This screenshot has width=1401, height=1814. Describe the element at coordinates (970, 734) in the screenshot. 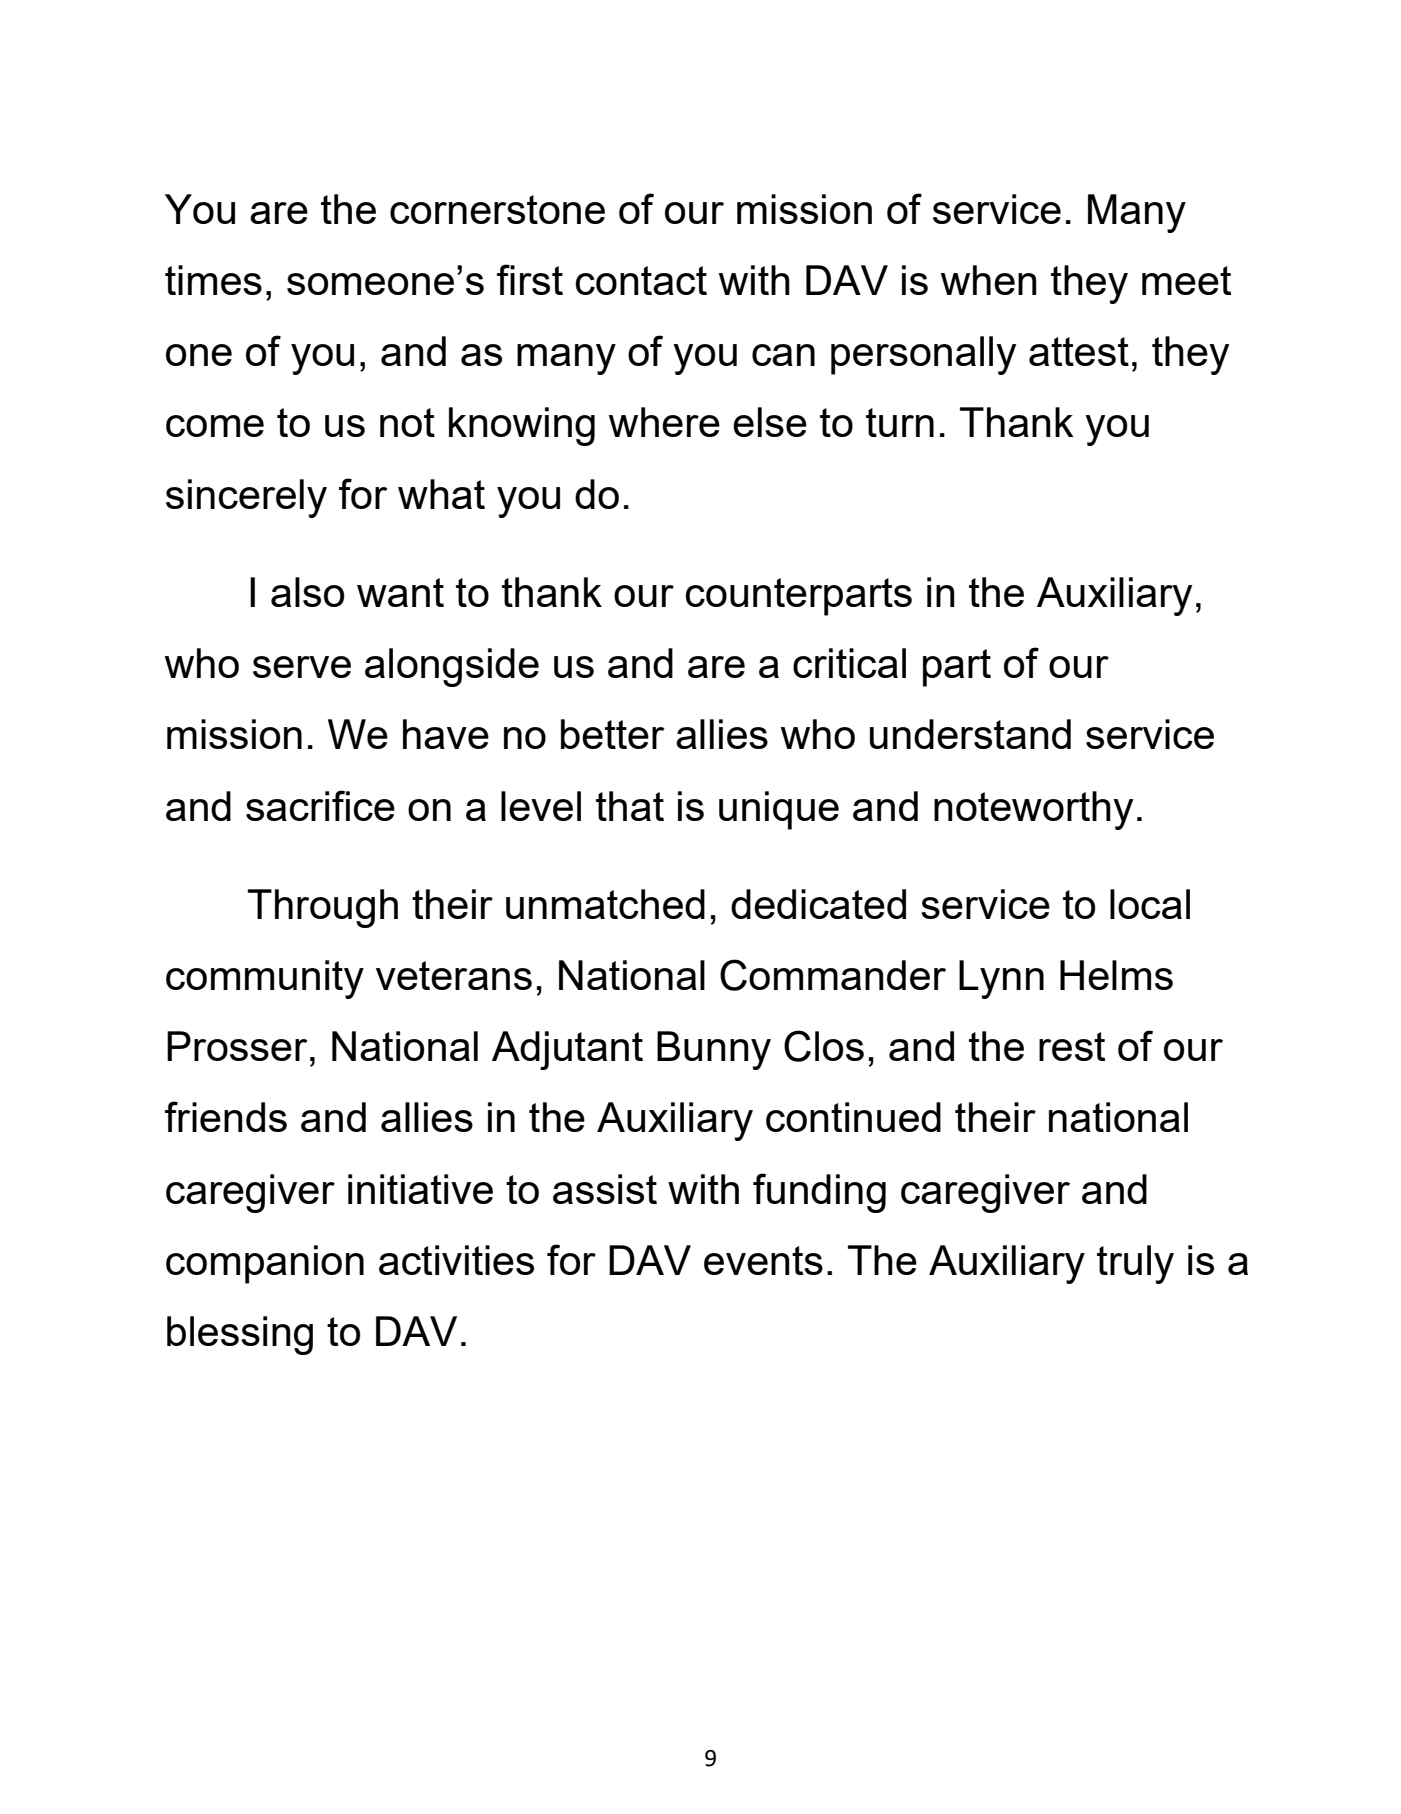

I see `understand` at that location.
